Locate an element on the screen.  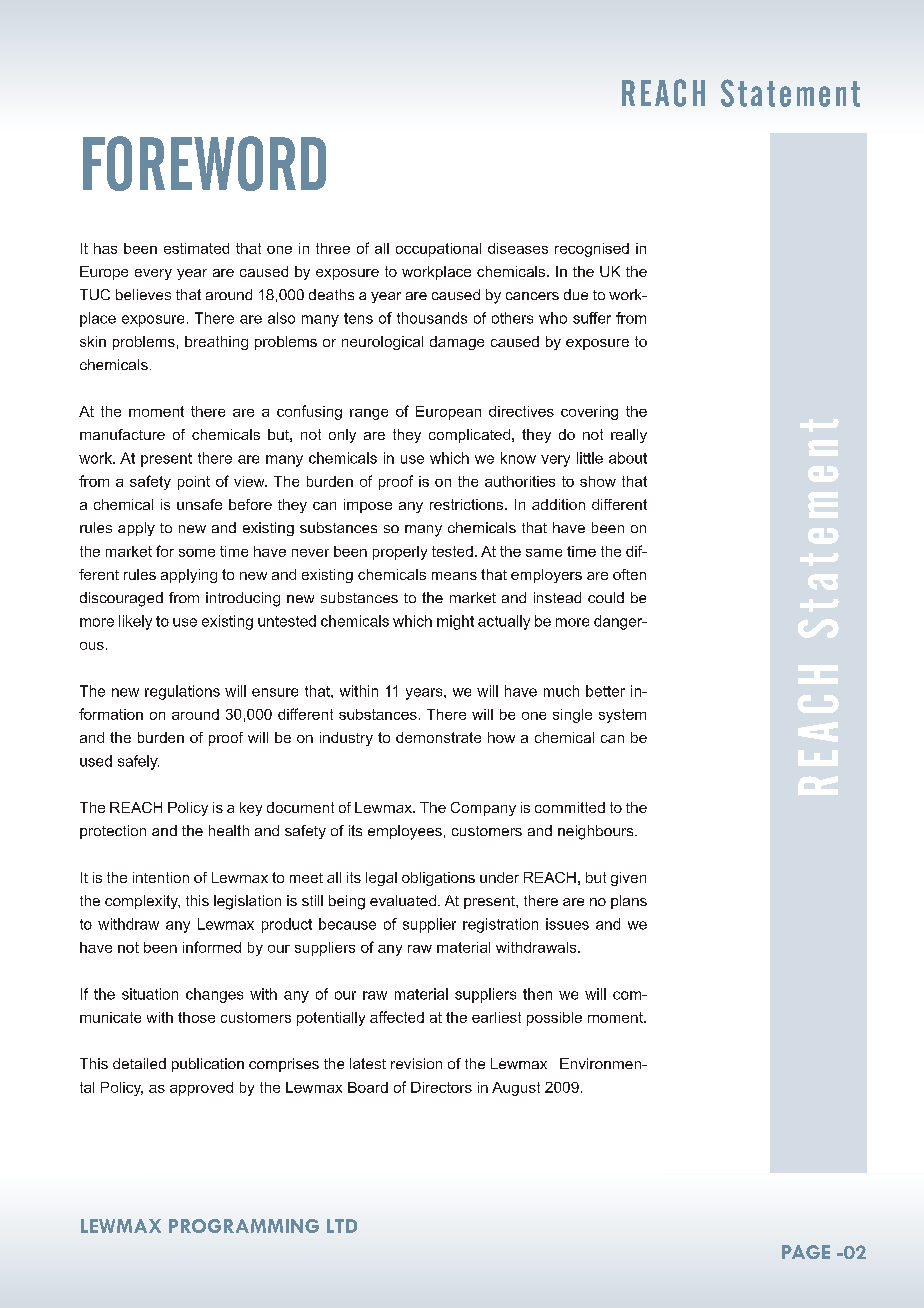
demonstrate is located at coordinates (438, 737).
